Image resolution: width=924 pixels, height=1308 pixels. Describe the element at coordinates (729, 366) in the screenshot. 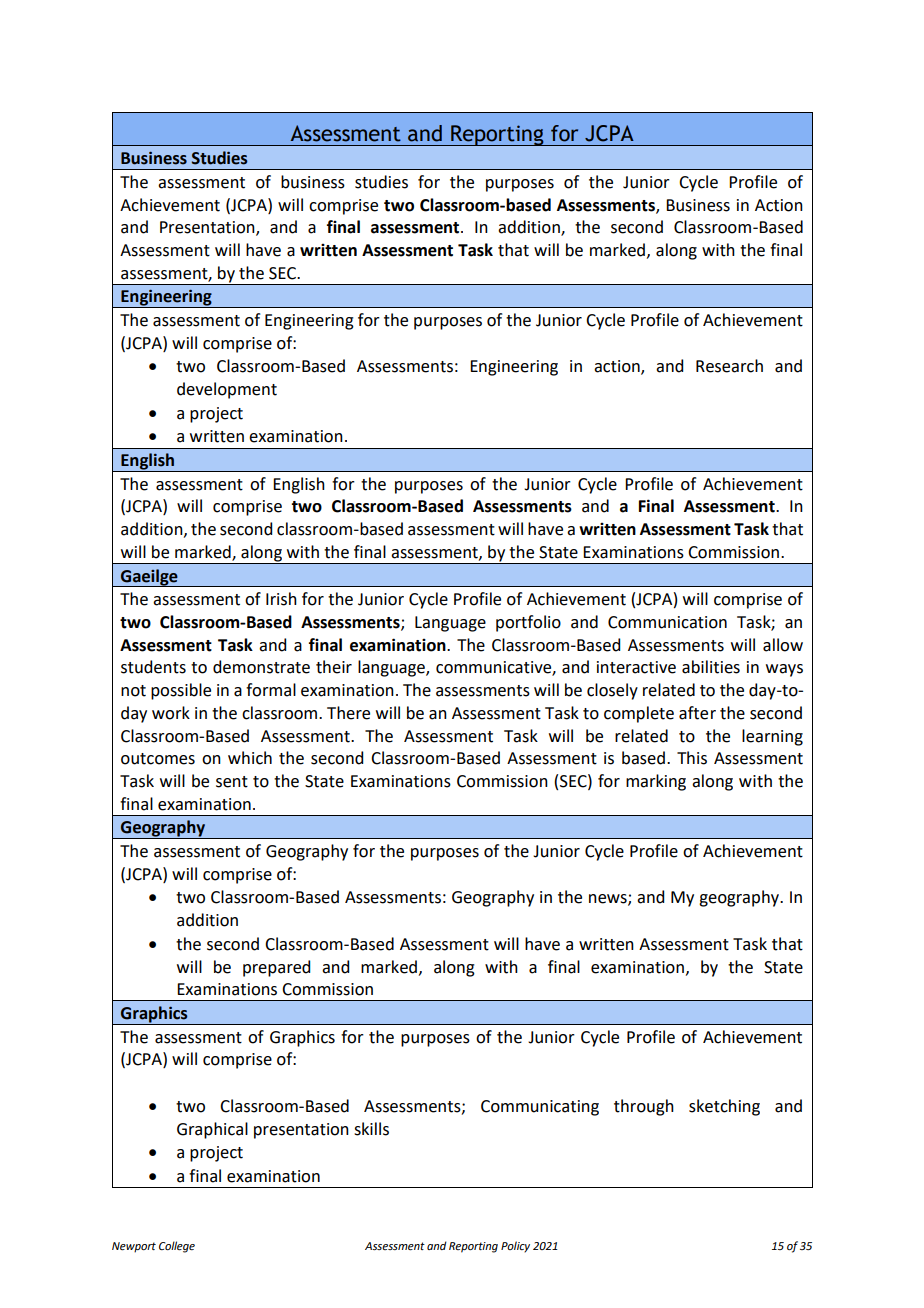

I see `Research` at that location.
